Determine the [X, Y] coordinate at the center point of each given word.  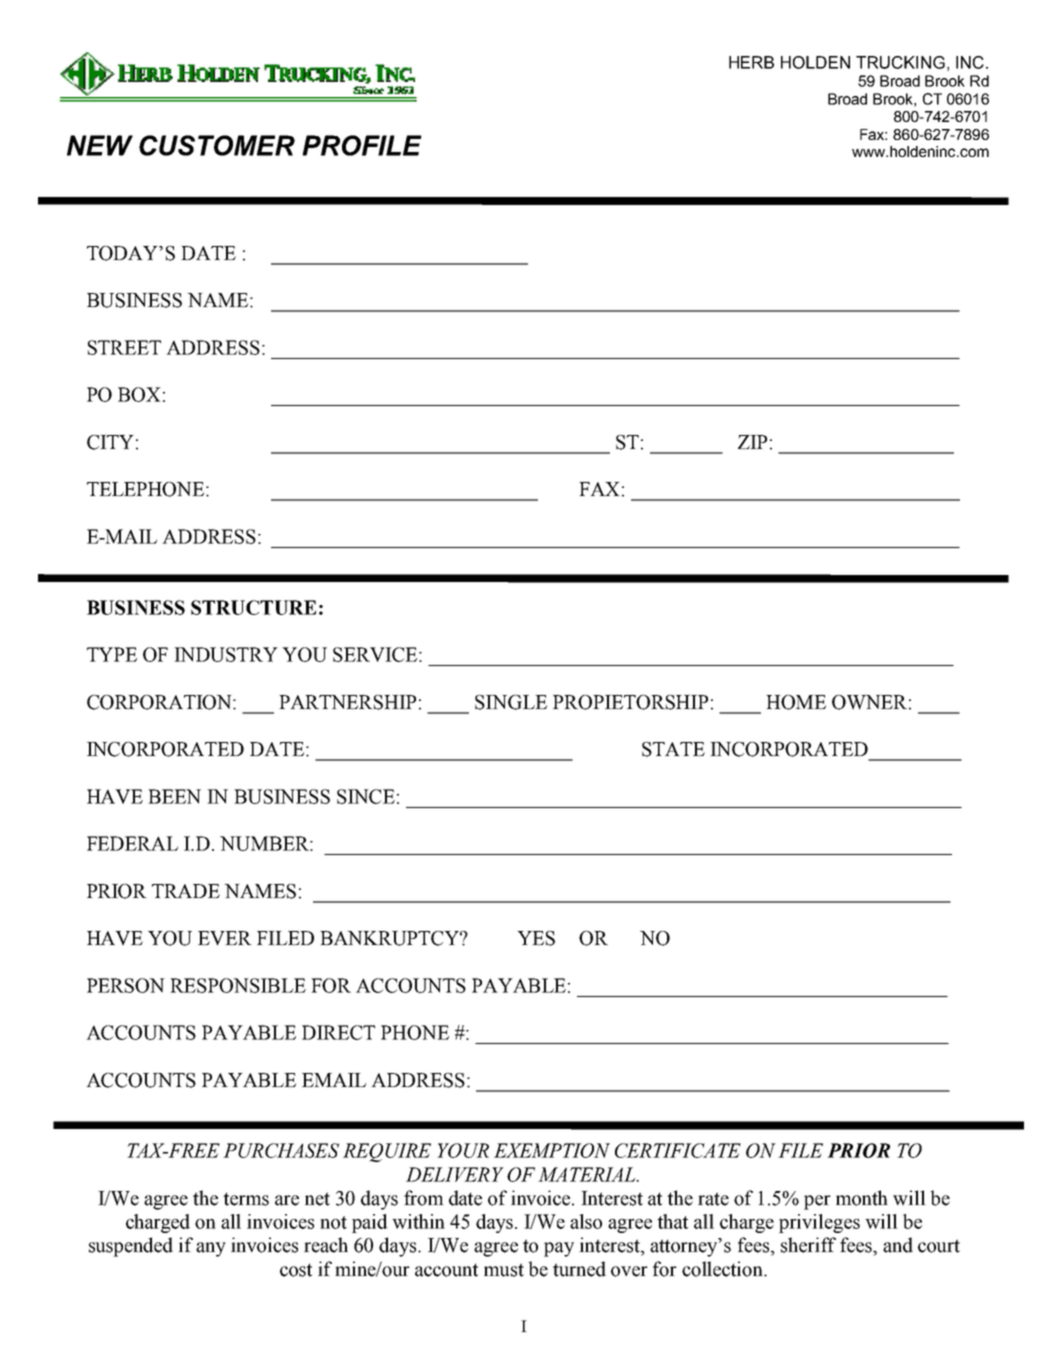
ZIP [752, 442]
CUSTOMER [217, 145]
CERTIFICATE [678, 1150]
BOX [139, 394]
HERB [751, 62]
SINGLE [511, 702]
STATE [673, 749]
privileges [819, 1223]
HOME [796, 702]
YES [536, 938]
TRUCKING [900, 62]
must [504, 1270]
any [211, 1249]
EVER [225, 938]
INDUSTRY [226, 654]
